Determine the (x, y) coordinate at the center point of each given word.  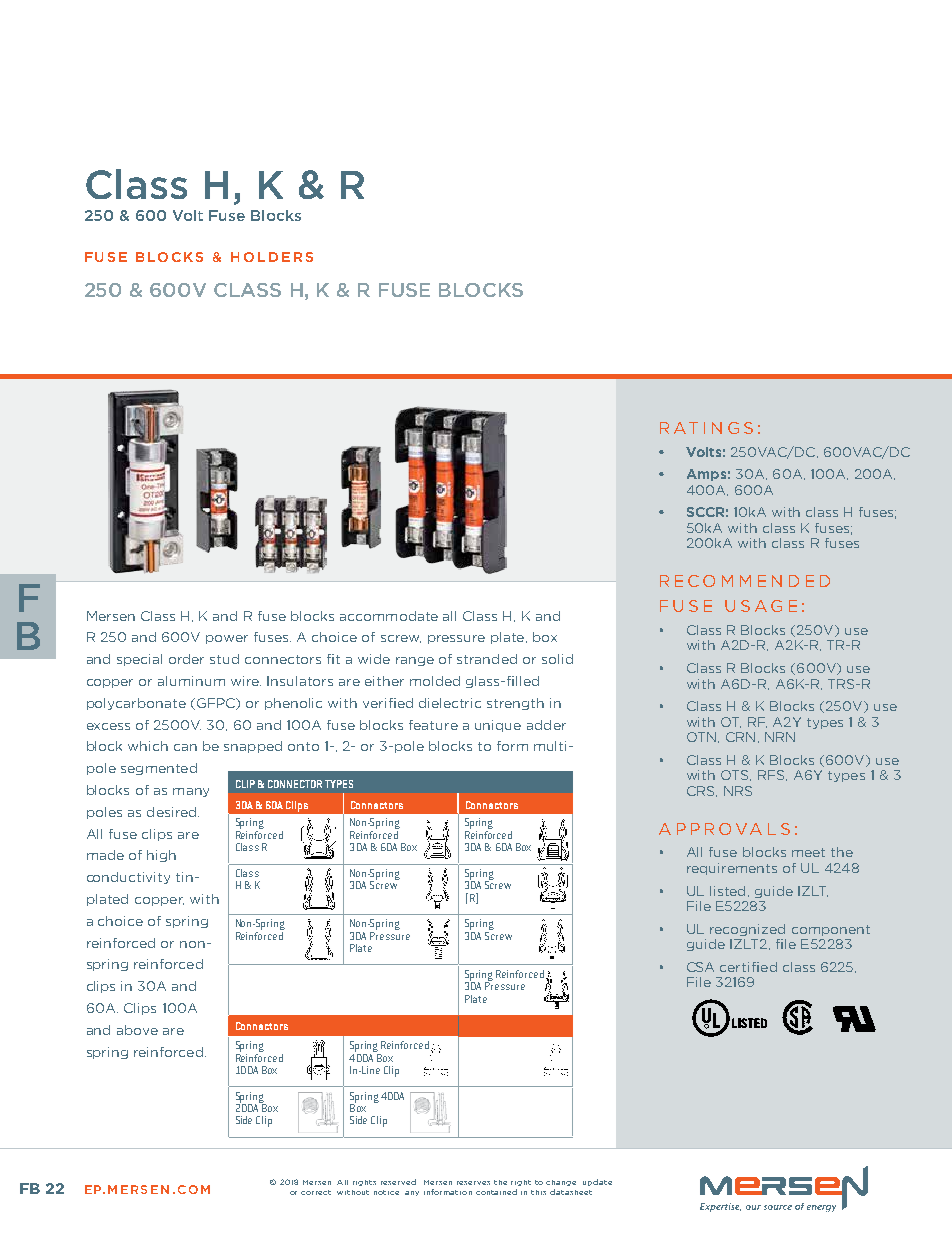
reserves (473, 1183)
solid (557, 659)
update (597, 1182)
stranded (487, 659)
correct (316, 1192)
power (227, 639)
